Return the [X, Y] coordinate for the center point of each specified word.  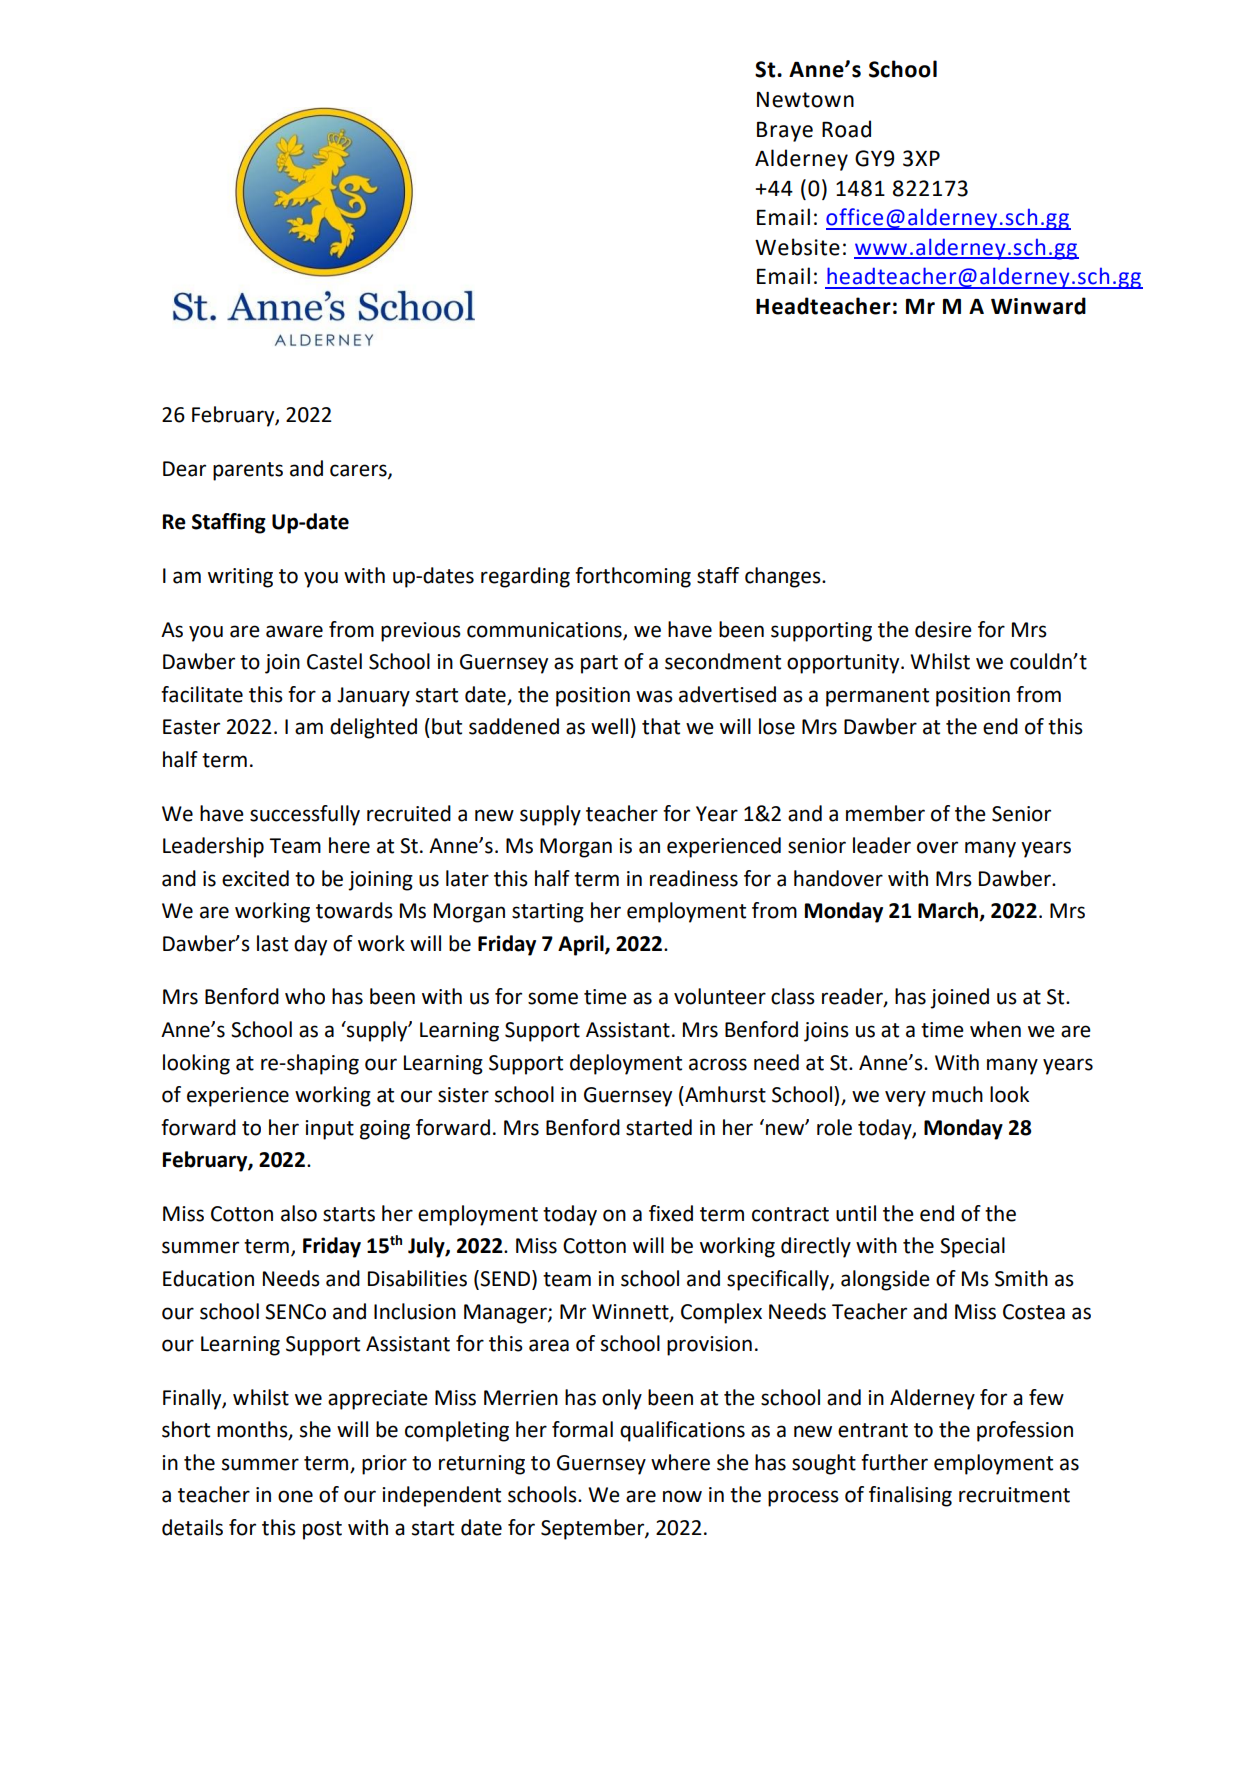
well [609, 726]
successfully [305, 815]
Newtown [805, 99]
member [885, 813]
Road [846, 129]
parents [248, 471]
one [295, 1496]
